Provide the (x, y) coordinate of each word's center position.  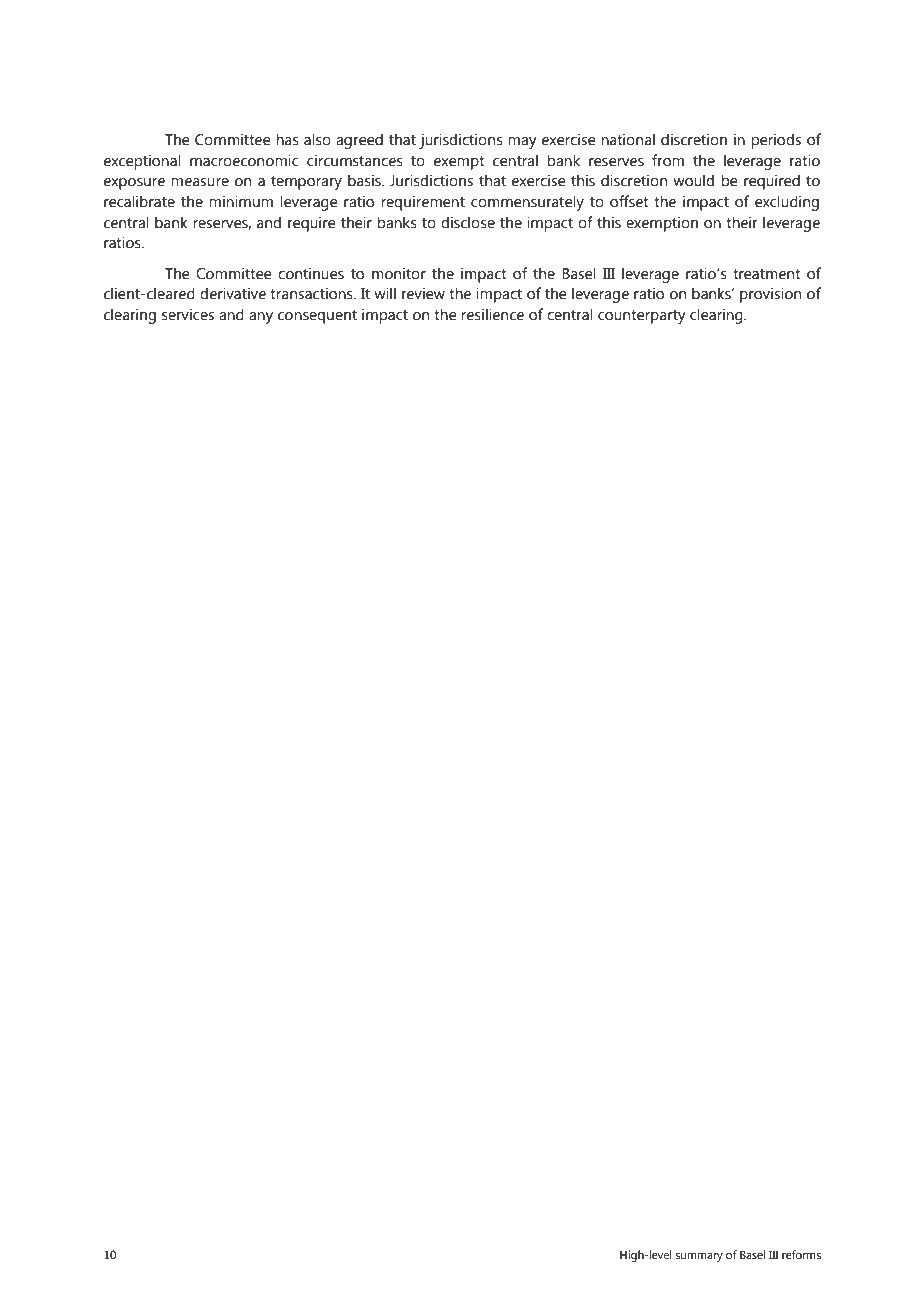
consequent (317, 317)
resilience (492, 314)
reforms (801, 1254)
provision (770, 295)
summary (699, 1257)
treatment (767, 274)
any (261, 318)
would (693, 180)
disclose (468, 222)
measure (200, 182)
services (188, 314)
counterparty (642, 317)
